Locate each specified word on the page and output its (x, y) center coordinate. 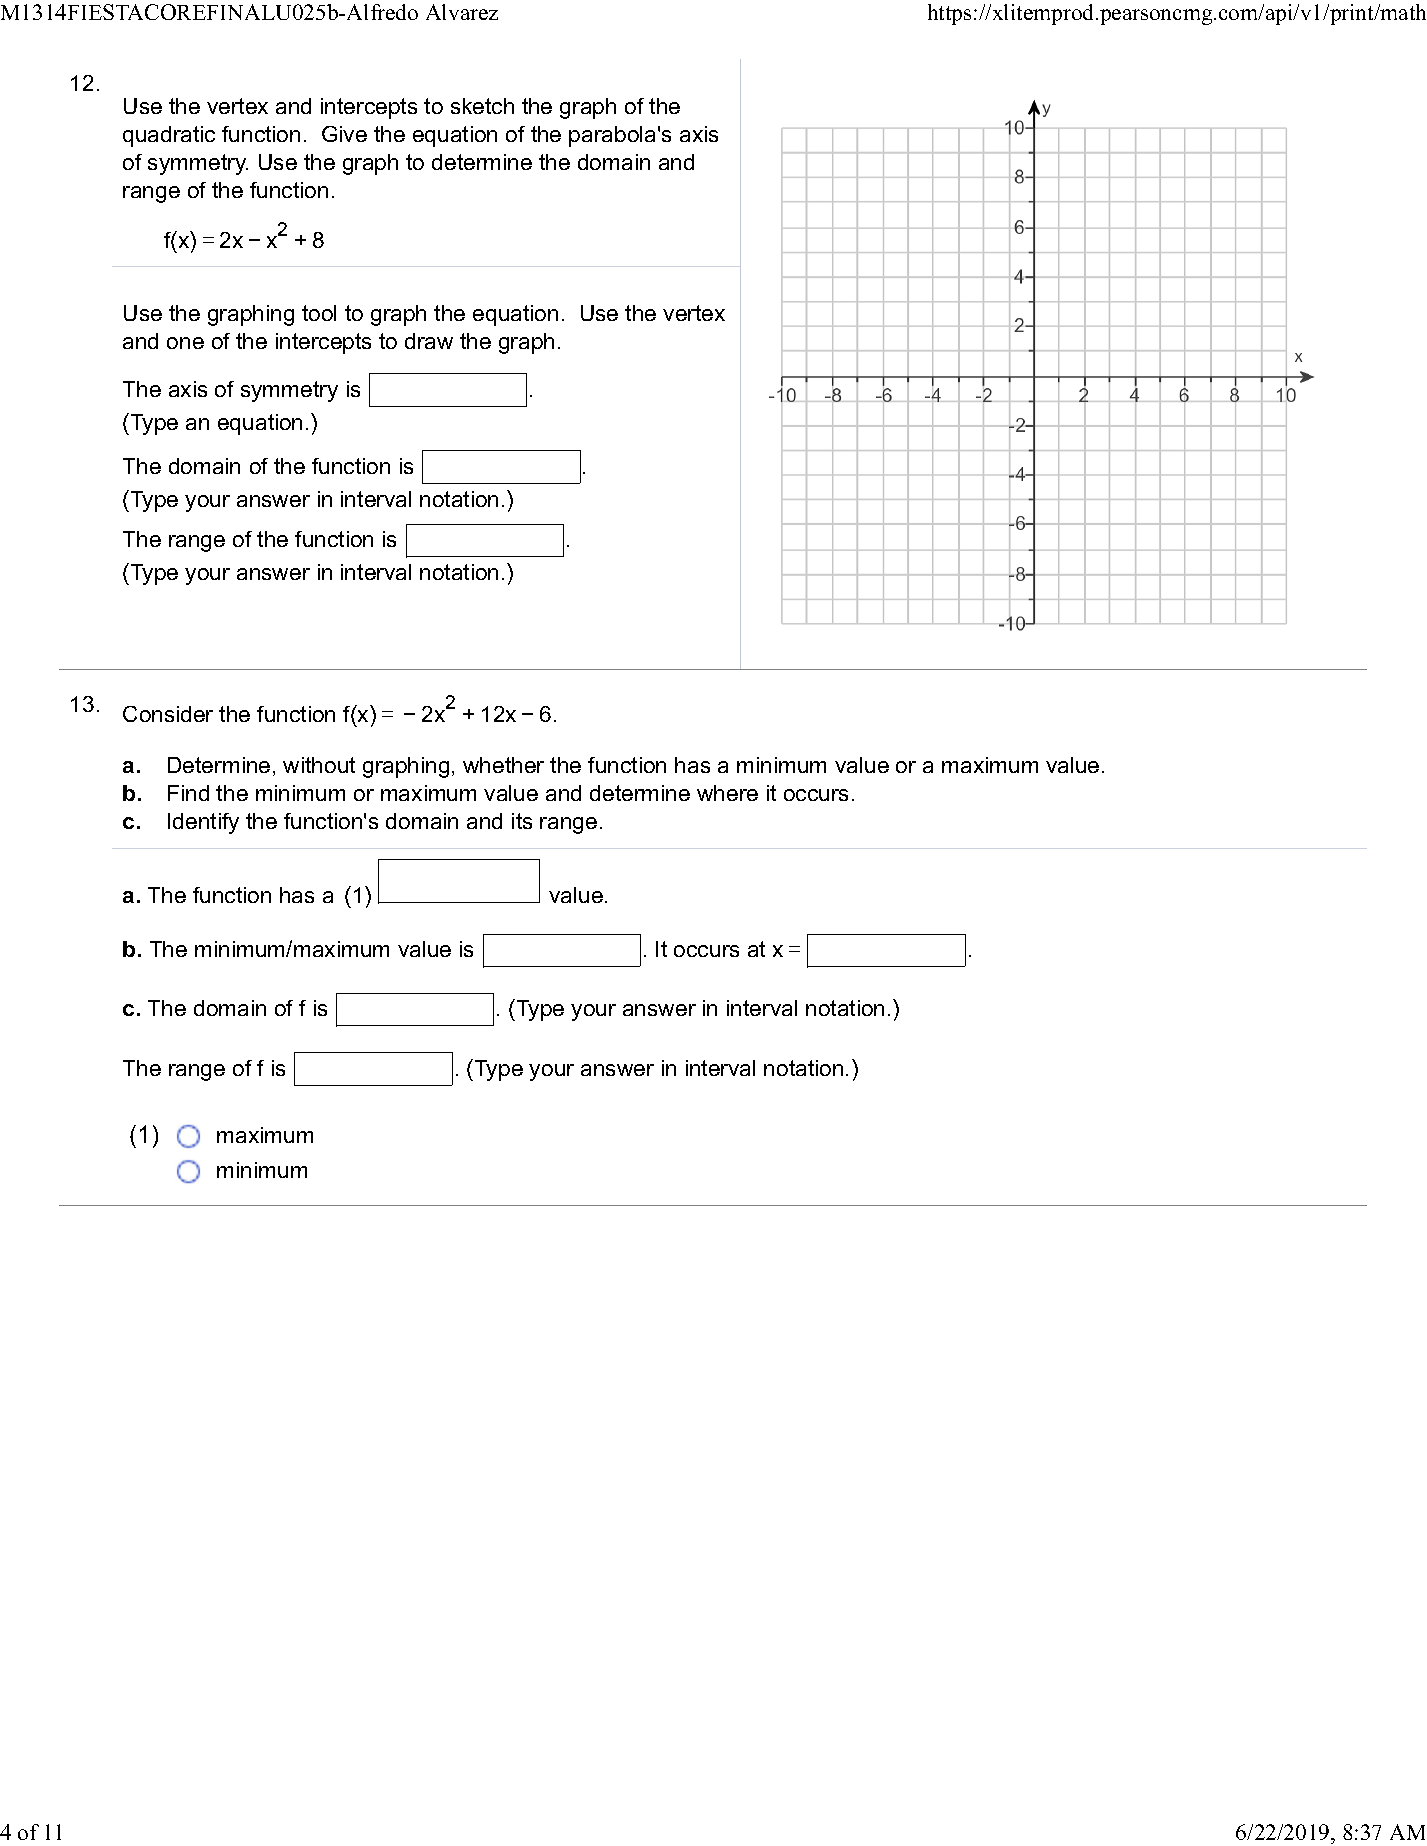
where (727, 793)
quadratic (169, 136)
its (522, 821)
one (185, 343)
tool (319, 313)
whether (503, 765)
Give (344, 134)
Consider (168, 714)
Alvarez (462, 12)
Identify (203, 823)
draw (429, 341)
